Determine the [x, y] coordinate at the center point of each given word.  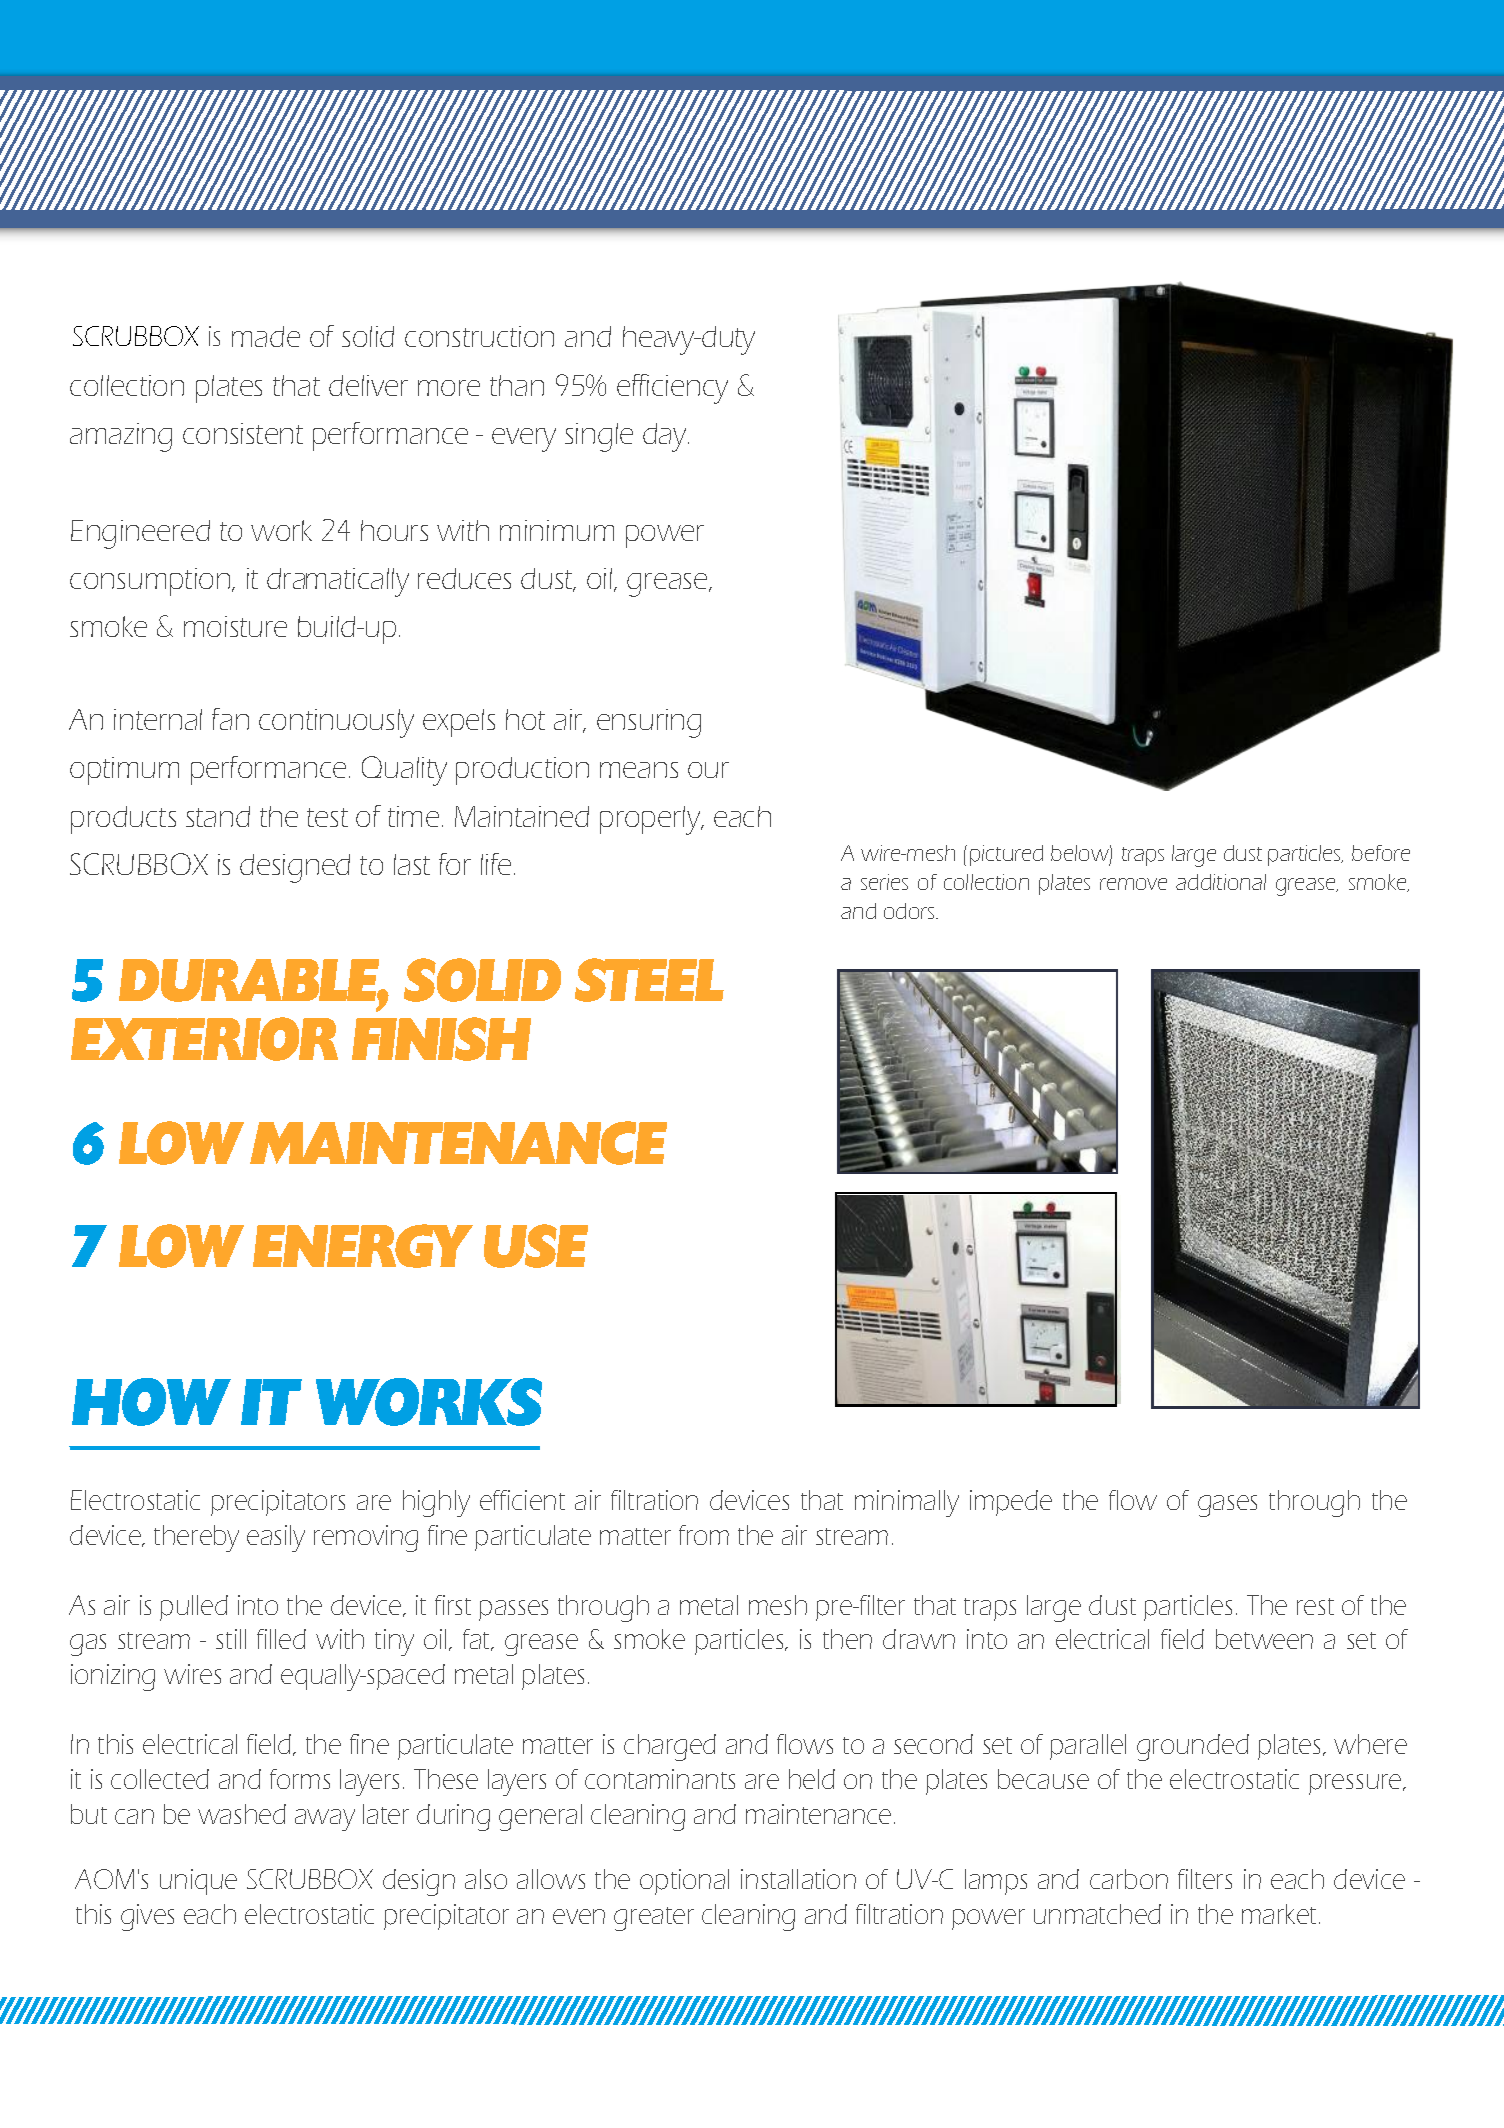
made [266, 336]
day [666, 437]
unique [198, 1882]
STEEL [649, 980]
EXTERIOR [204, 1039]
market [1281, 1914]
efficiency [672, 389]
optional [684, 1882]
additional [1221, 882]
